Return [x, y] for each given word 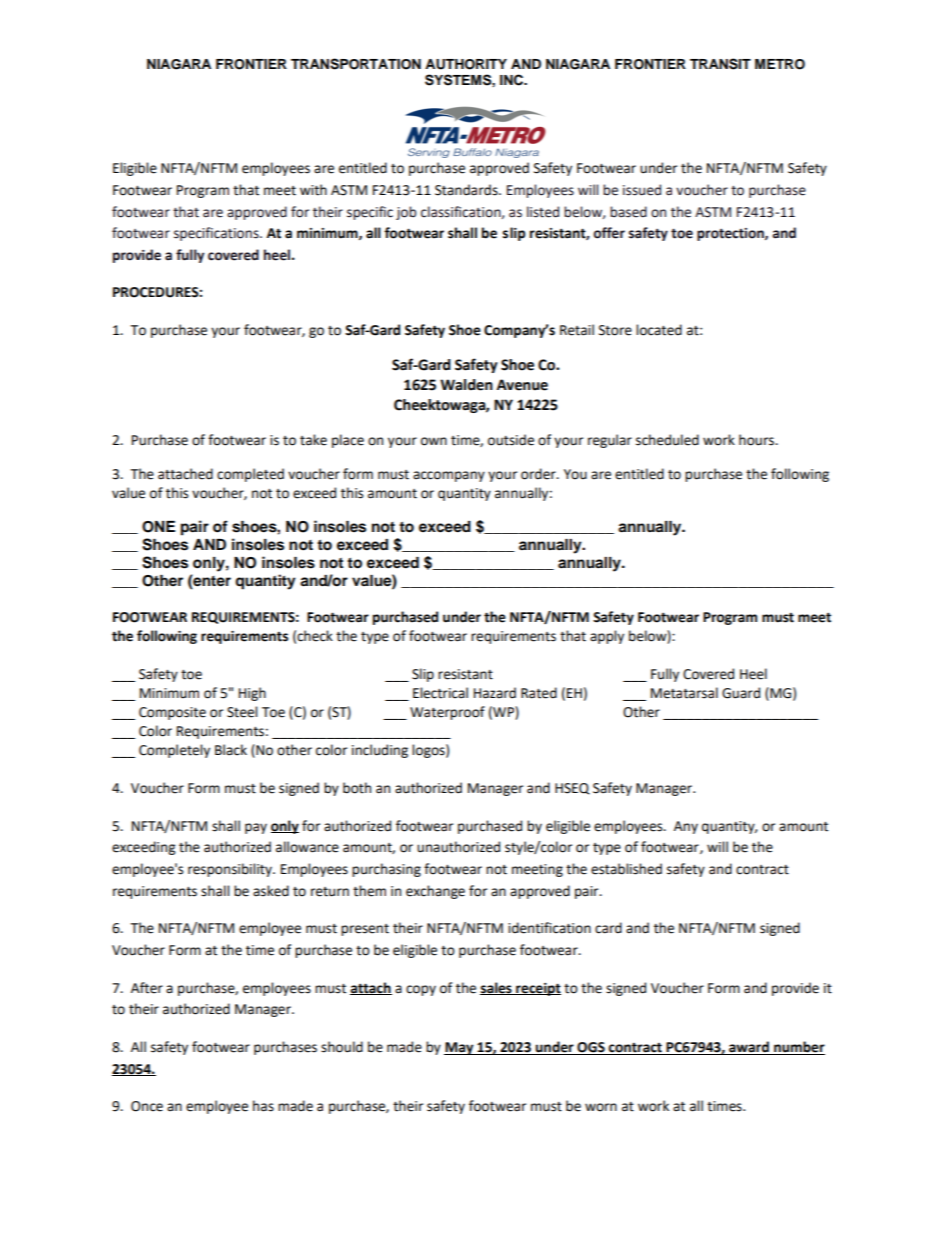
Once [147, 1106]
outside [511, 440]
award [749, 1048]
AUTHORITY [466, 64]
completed [250, 475]
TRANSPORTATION [356, 64]
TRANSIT [720, 64]
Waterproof [447, 713]
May [460, 1048]
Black [231, 750]
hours [757, 440]
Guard [741, 693]
